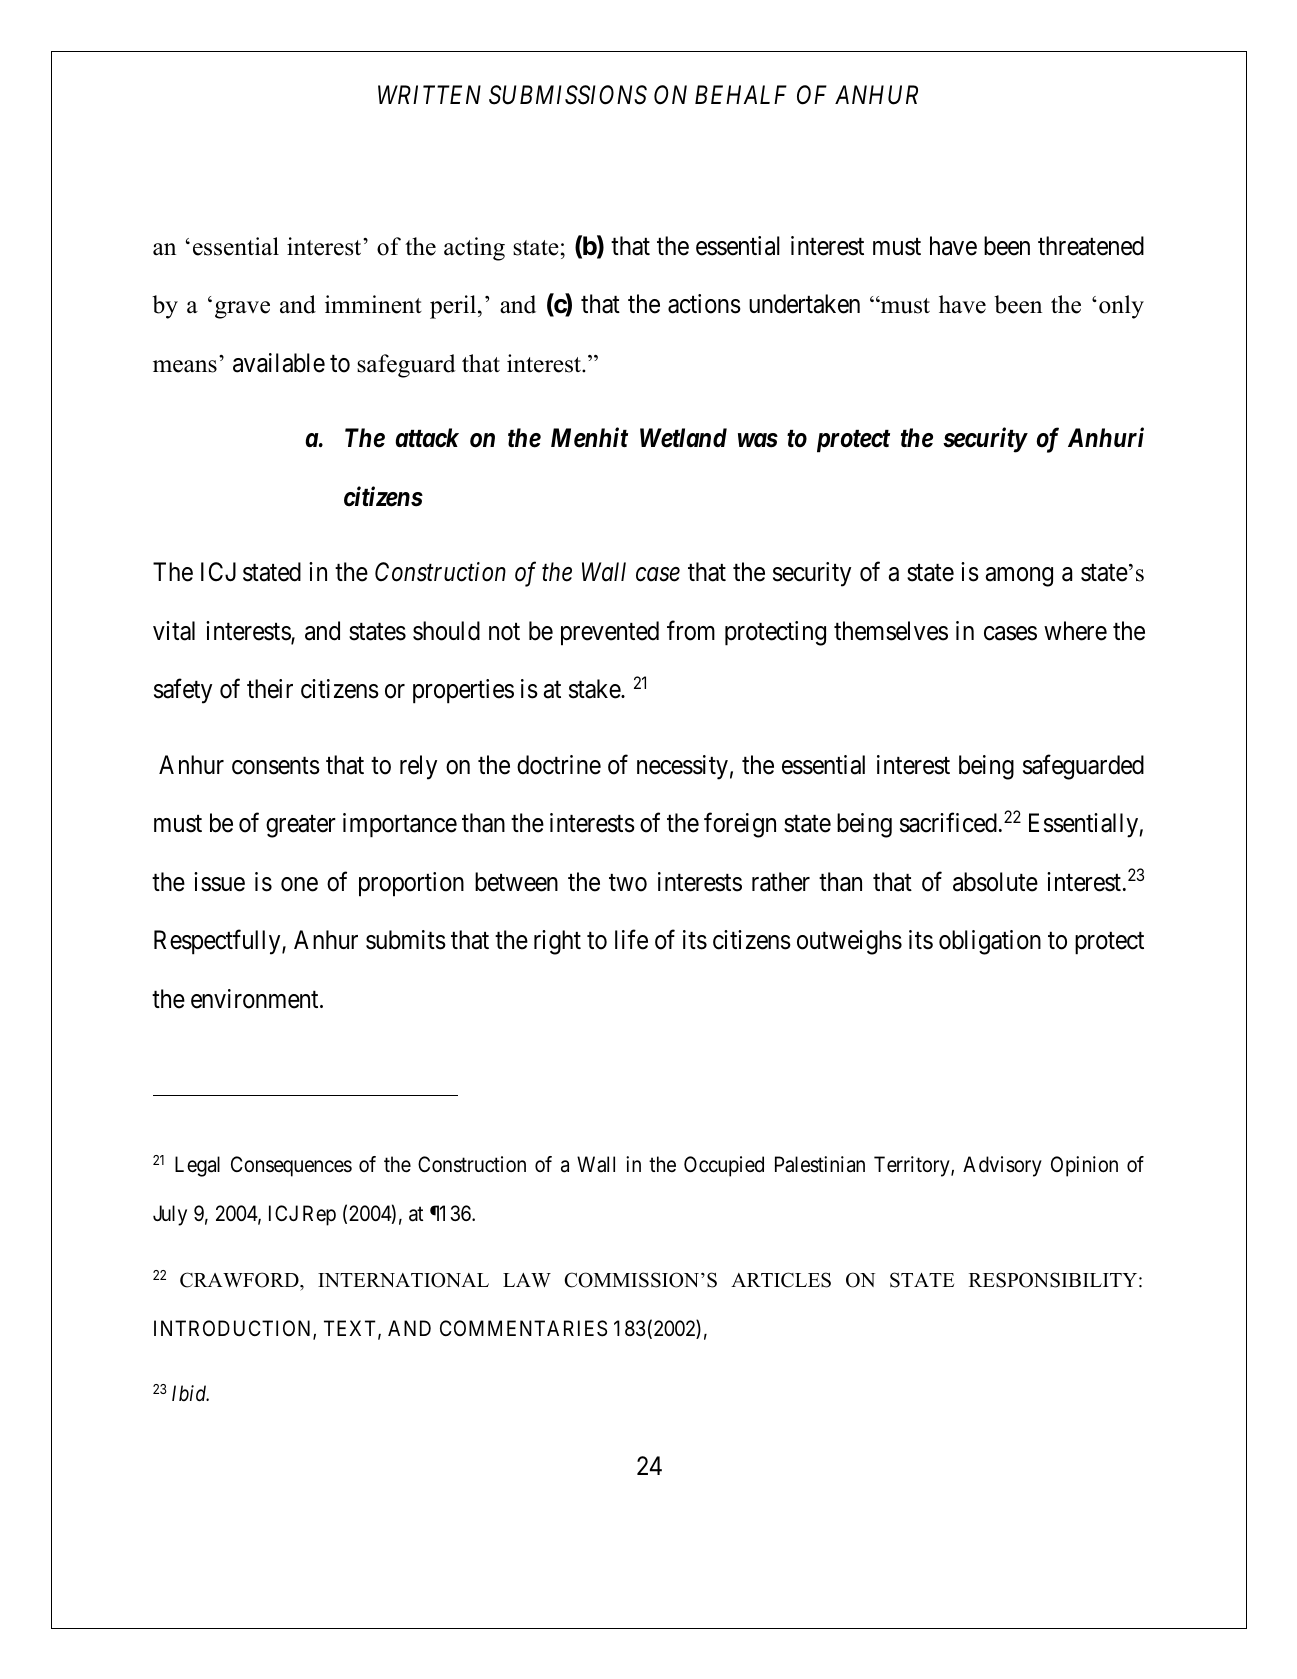 The width and height of the screenshot is (1297, 1679). Describe the element at coordinates (1091, 246) in the screenshot. I see `threatened` at that location.
